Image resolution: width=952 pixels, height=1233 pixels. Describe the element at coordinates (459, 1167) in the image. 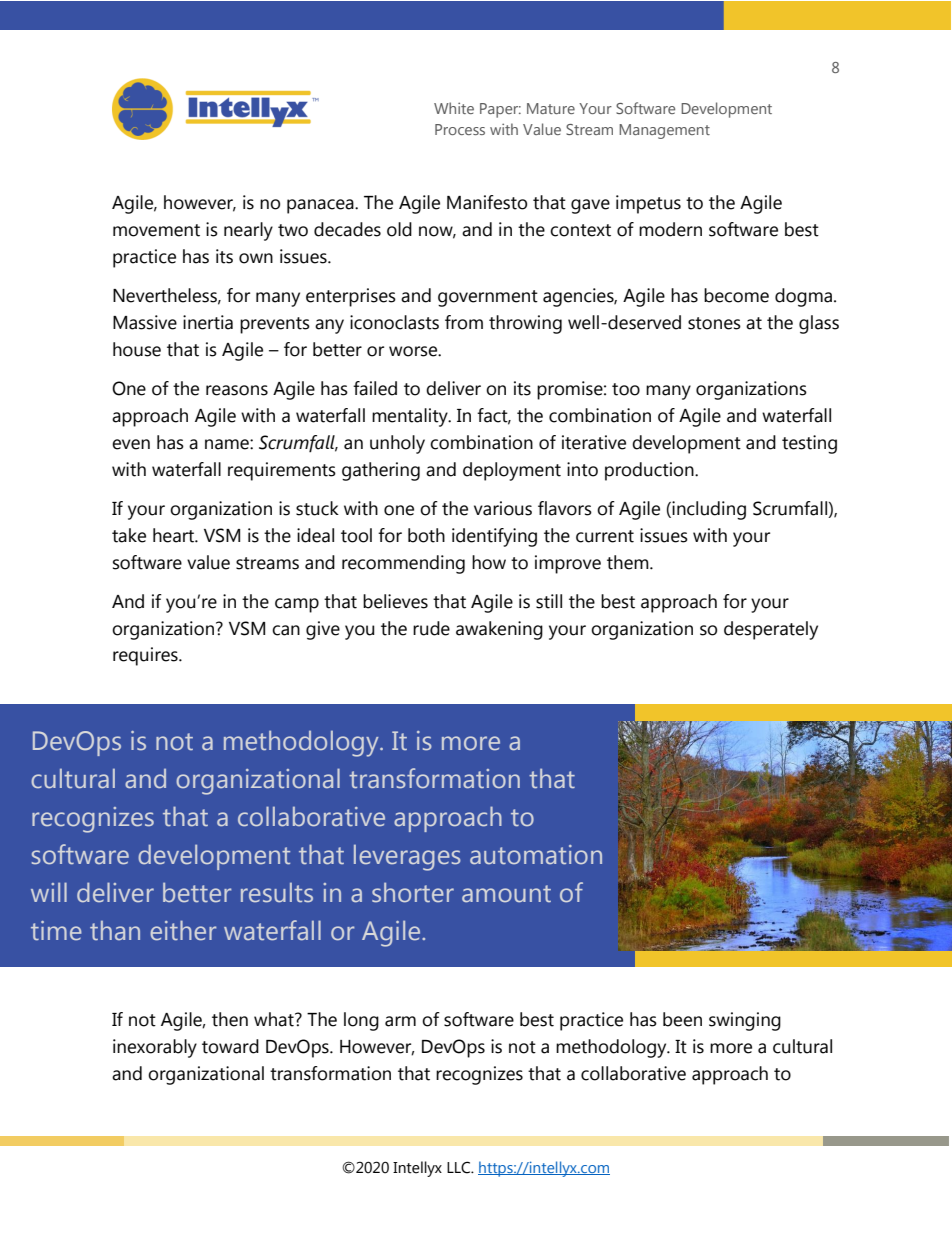

I see `LLC` at that location.
